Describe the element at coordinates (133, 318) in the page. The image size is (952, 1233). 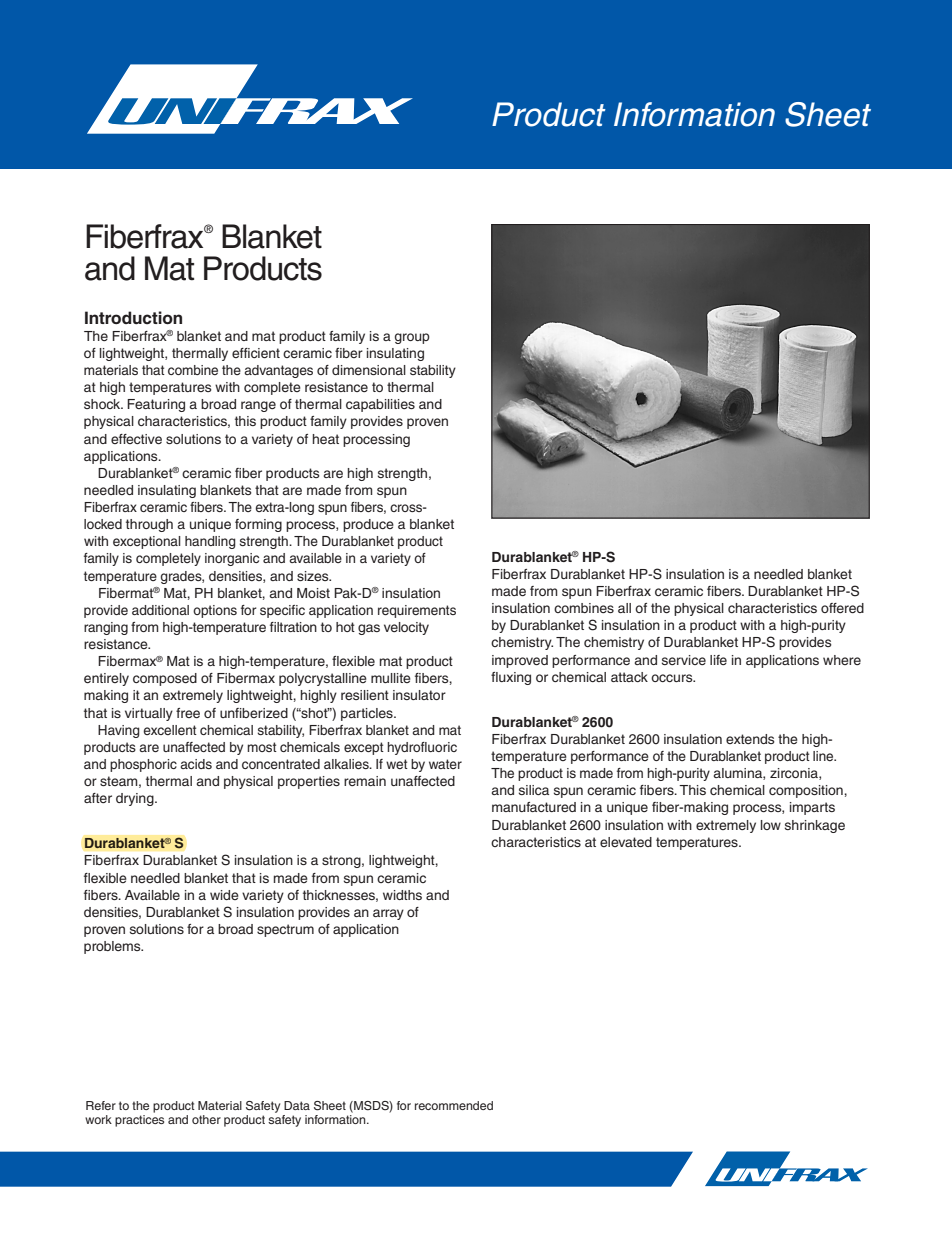
I see `Introduction` at that location.
